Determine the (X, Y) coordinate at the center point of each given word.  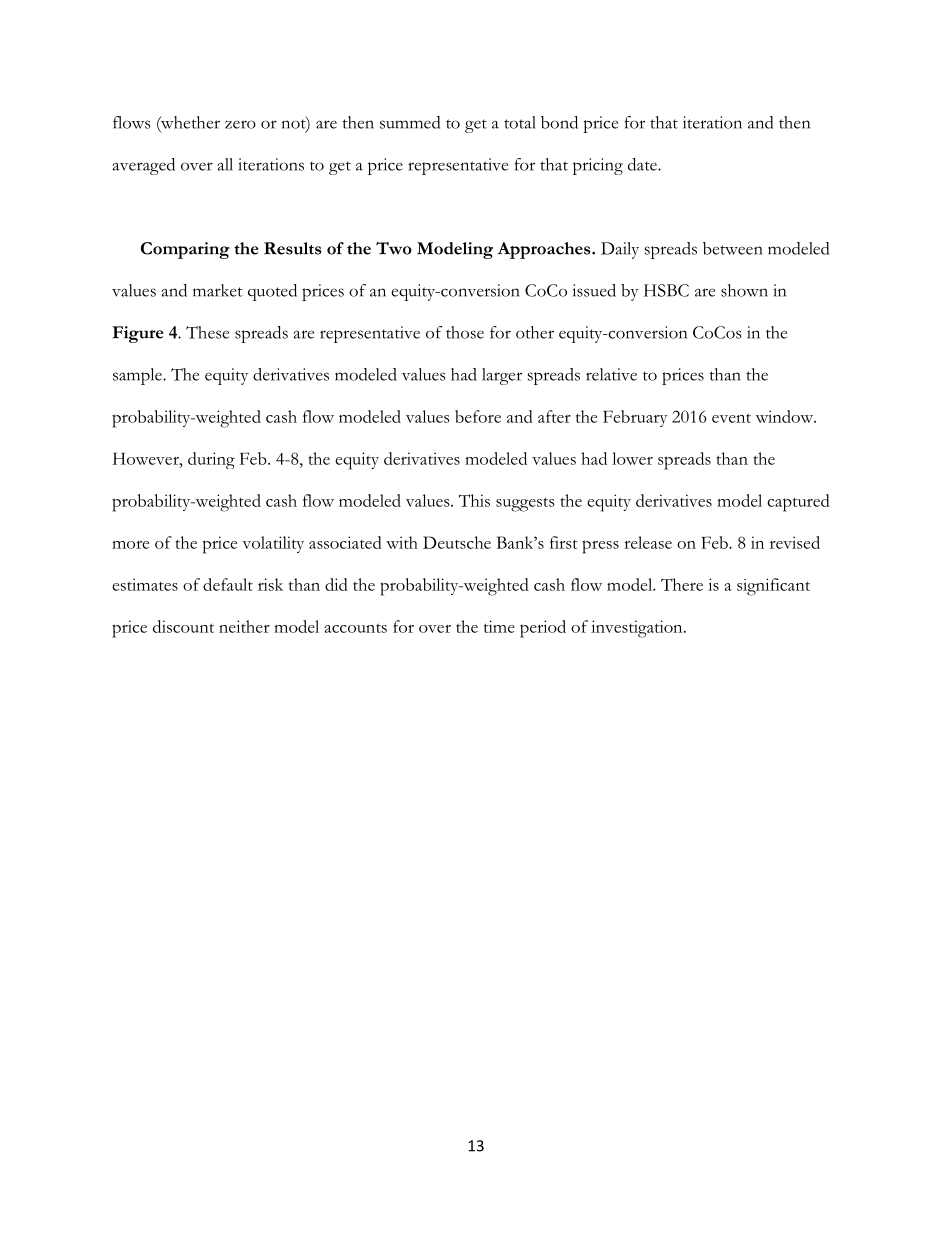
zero (240, 124)
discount (183, 626)
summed (410, 122)
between (733, 248)
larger (502, 376)
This (474, 500)
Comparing (185, 250)
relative (611, 374)
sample (138, 376)
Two (394, 248)
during (211, 460)
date (643, 164)
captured (798, 503)
